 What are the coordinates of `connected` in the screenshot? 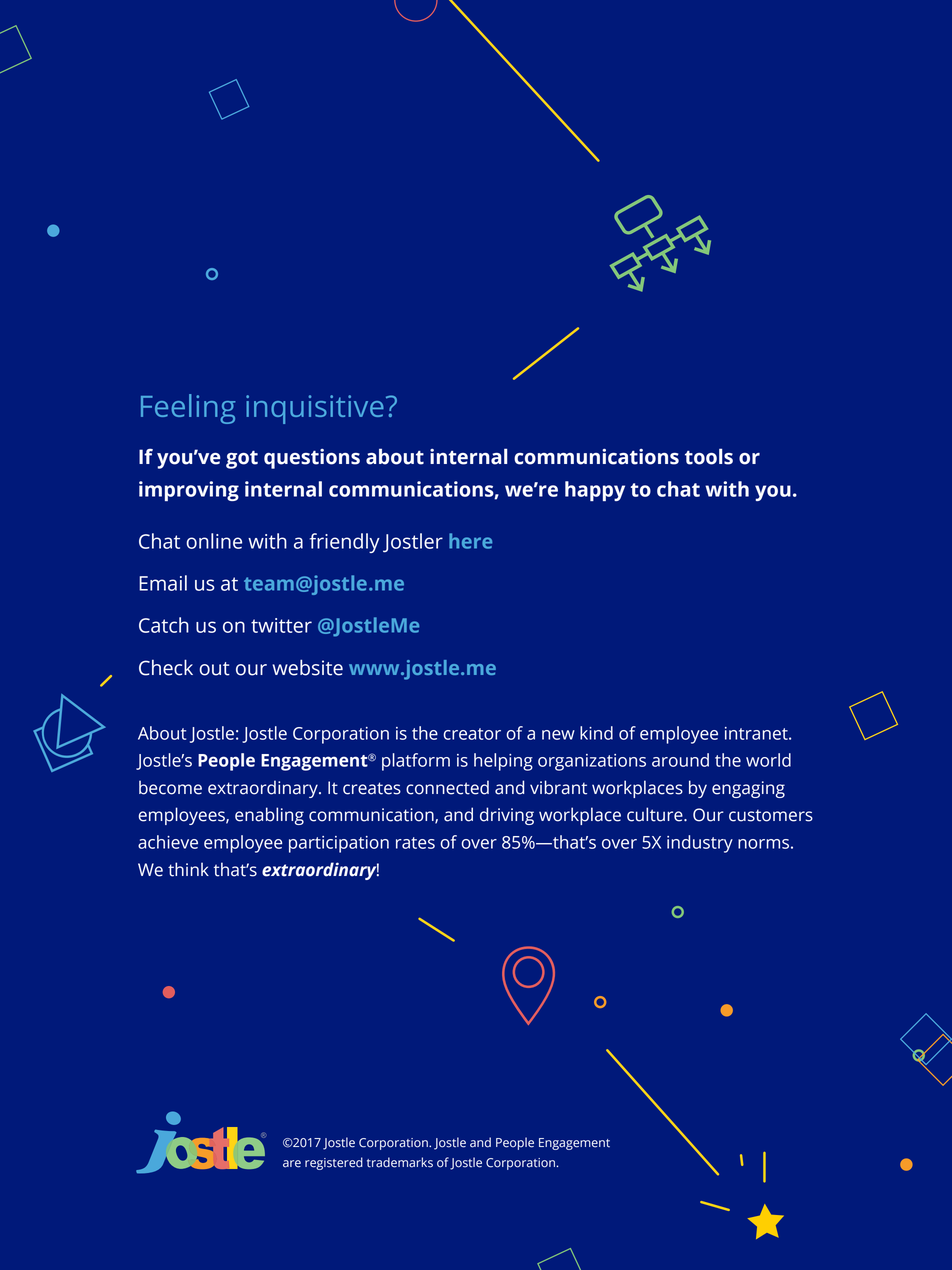 It's located at (447, 787).
